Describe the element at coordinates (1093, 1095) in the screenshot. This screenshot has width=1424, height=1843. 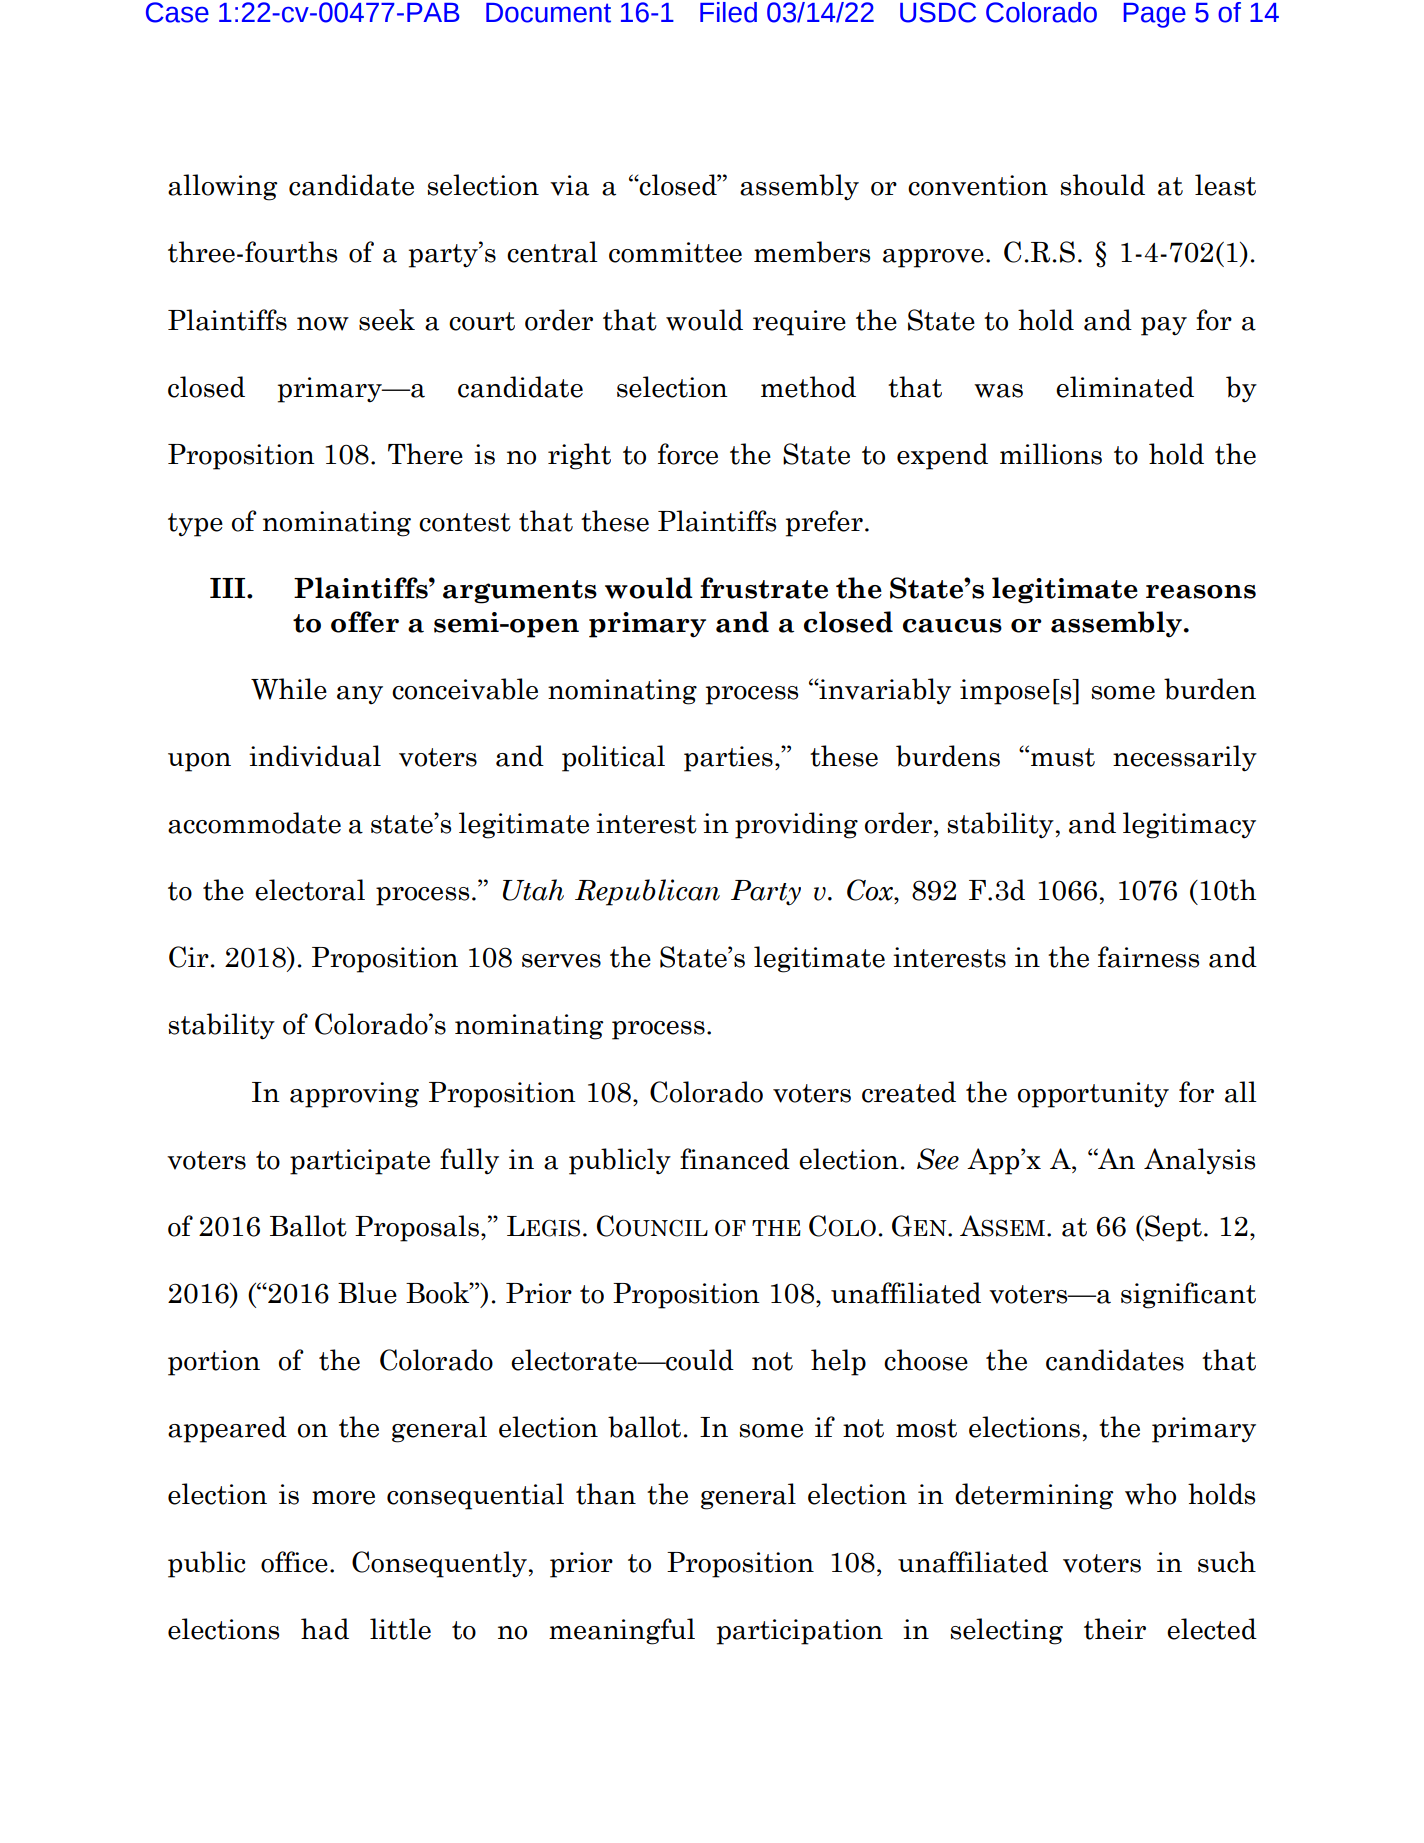
I see `opportunity` at that location.
